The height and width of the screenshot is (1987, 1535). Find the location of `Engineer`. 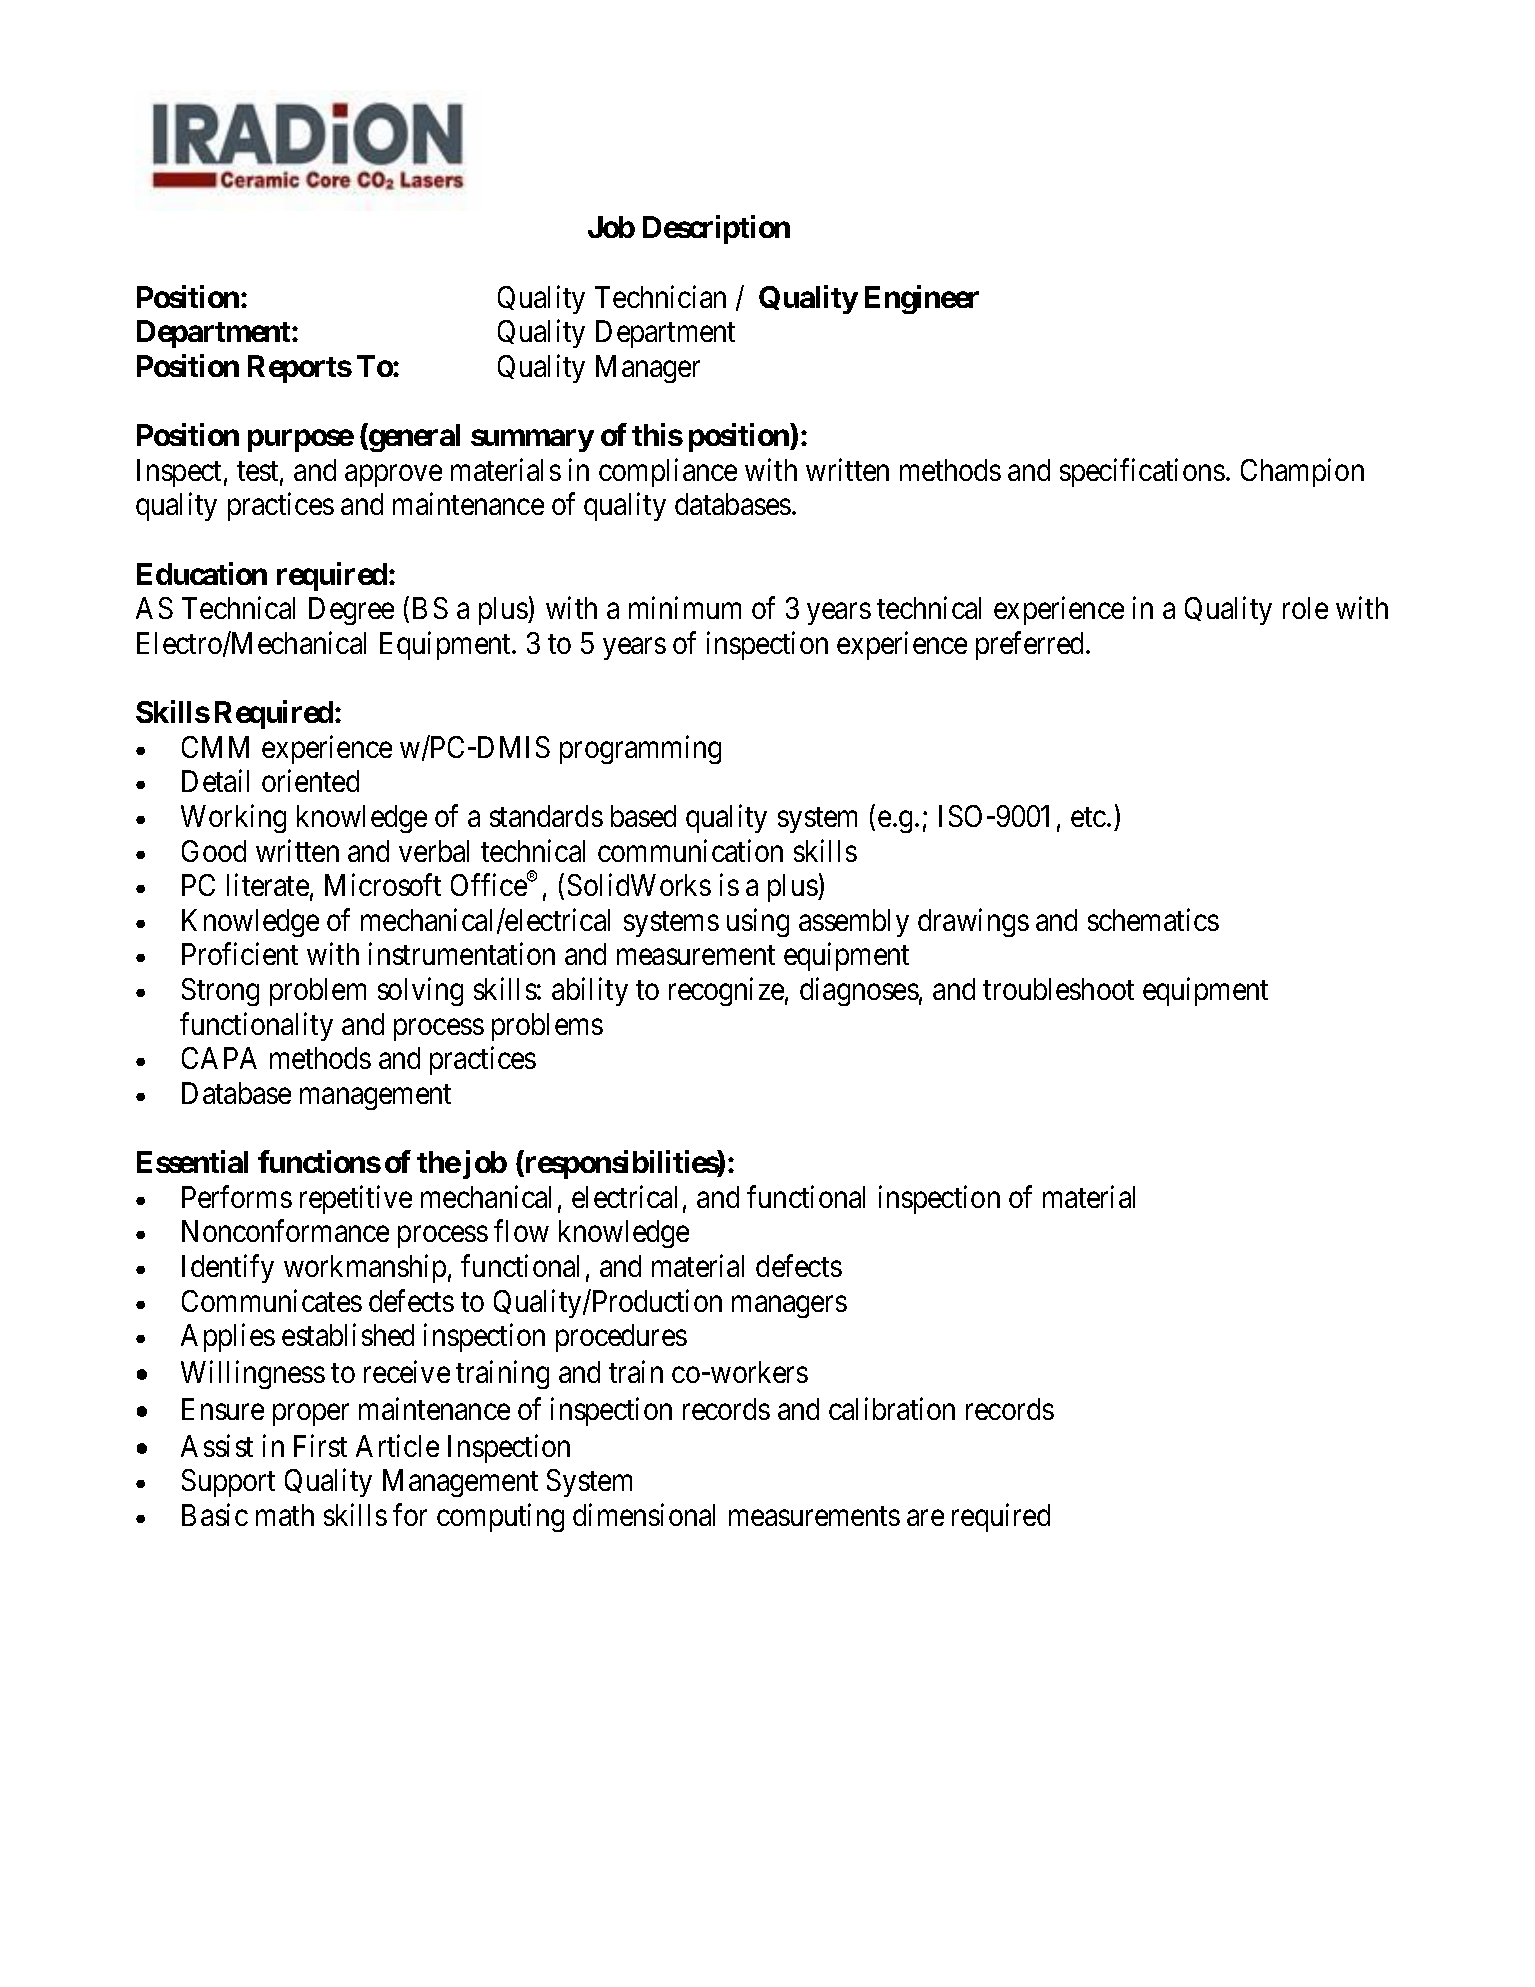

Engineer is located at coordinates (922, 299).
